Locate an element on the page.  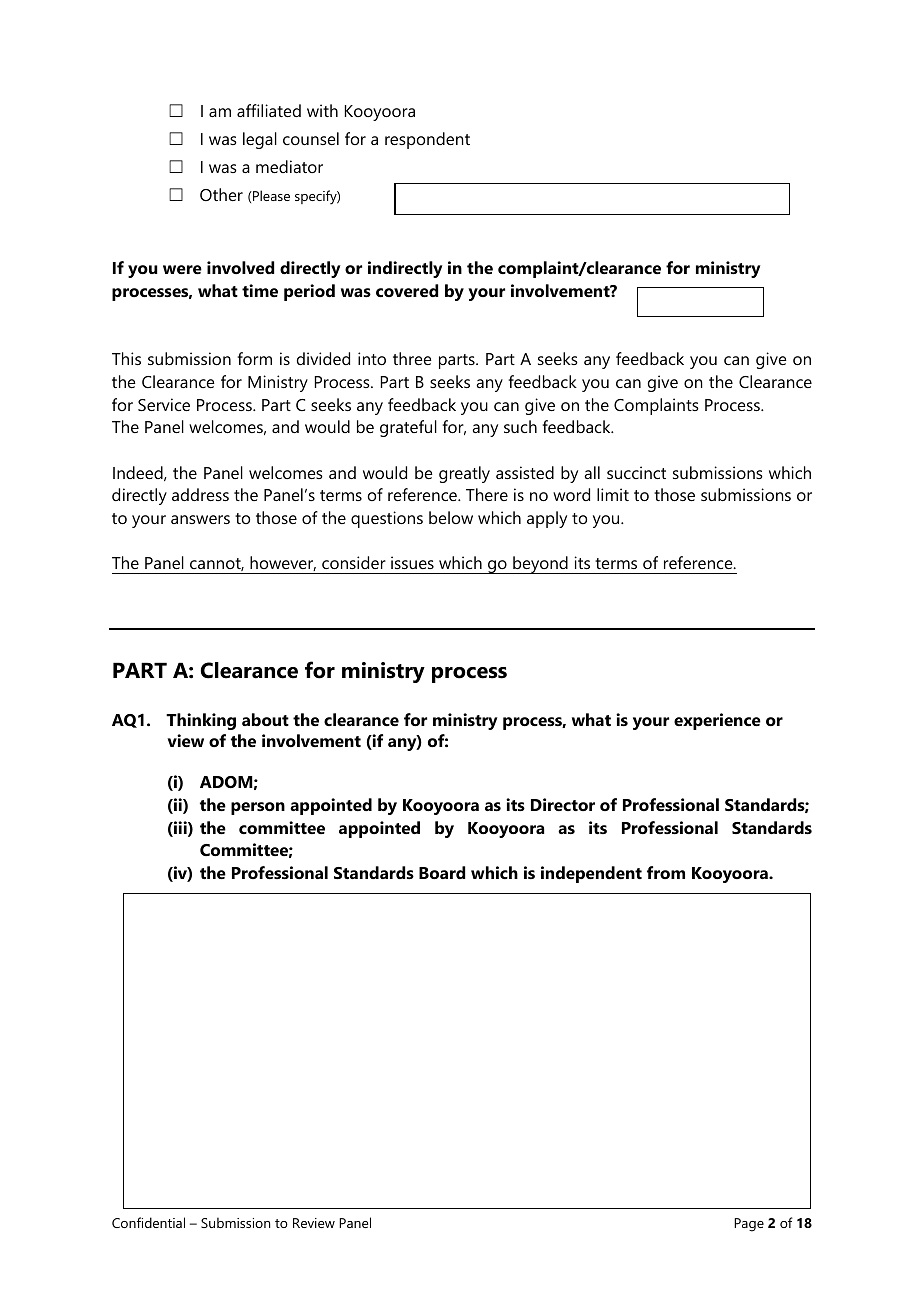
covered is located at coordinates (407, 290).
